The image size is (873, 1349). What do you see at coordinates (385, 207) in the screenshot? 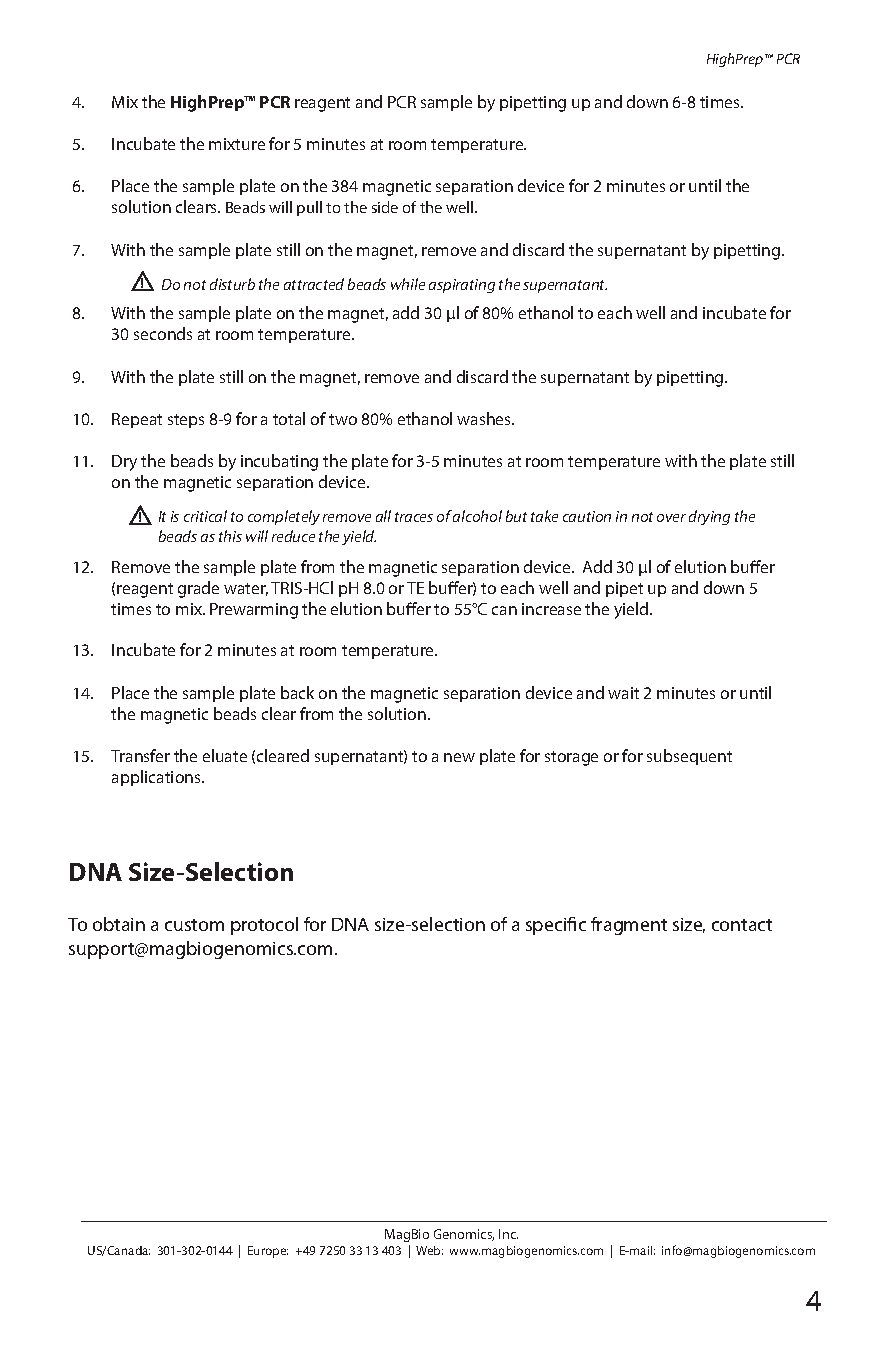
I see `side` at bounding box center [385, 207].
